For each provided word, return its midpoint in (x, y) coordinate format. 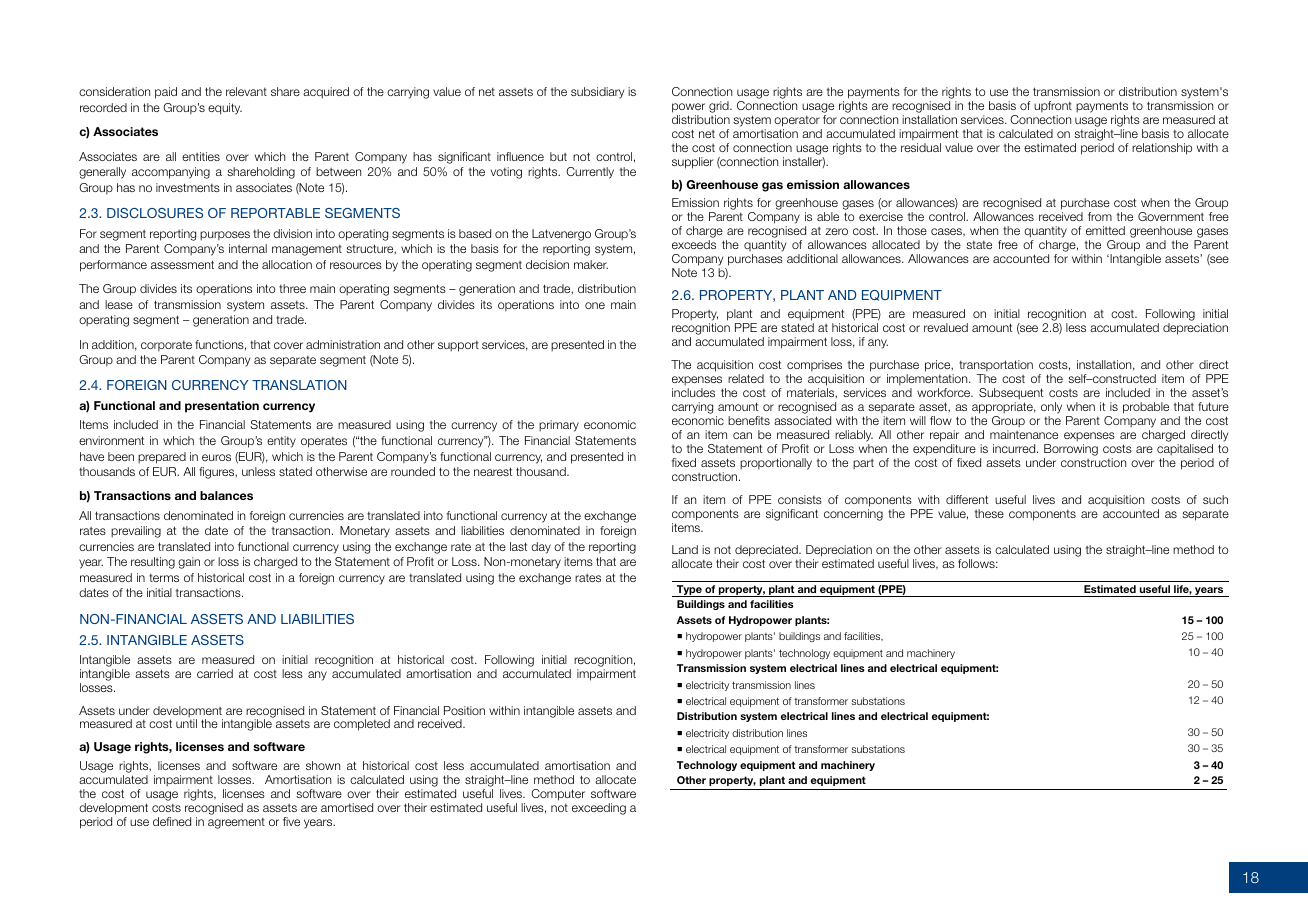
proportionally (776, 464)
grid (720, 108)
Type (689, 591)
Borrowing (1071, 450)
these (989, 513)
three (292, 288)
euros (216, 457)
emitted (1105, 230)
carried (215, 673)
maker (591, 264)
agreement (236, 823)
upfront (1053, 108)
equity (225, 109)
